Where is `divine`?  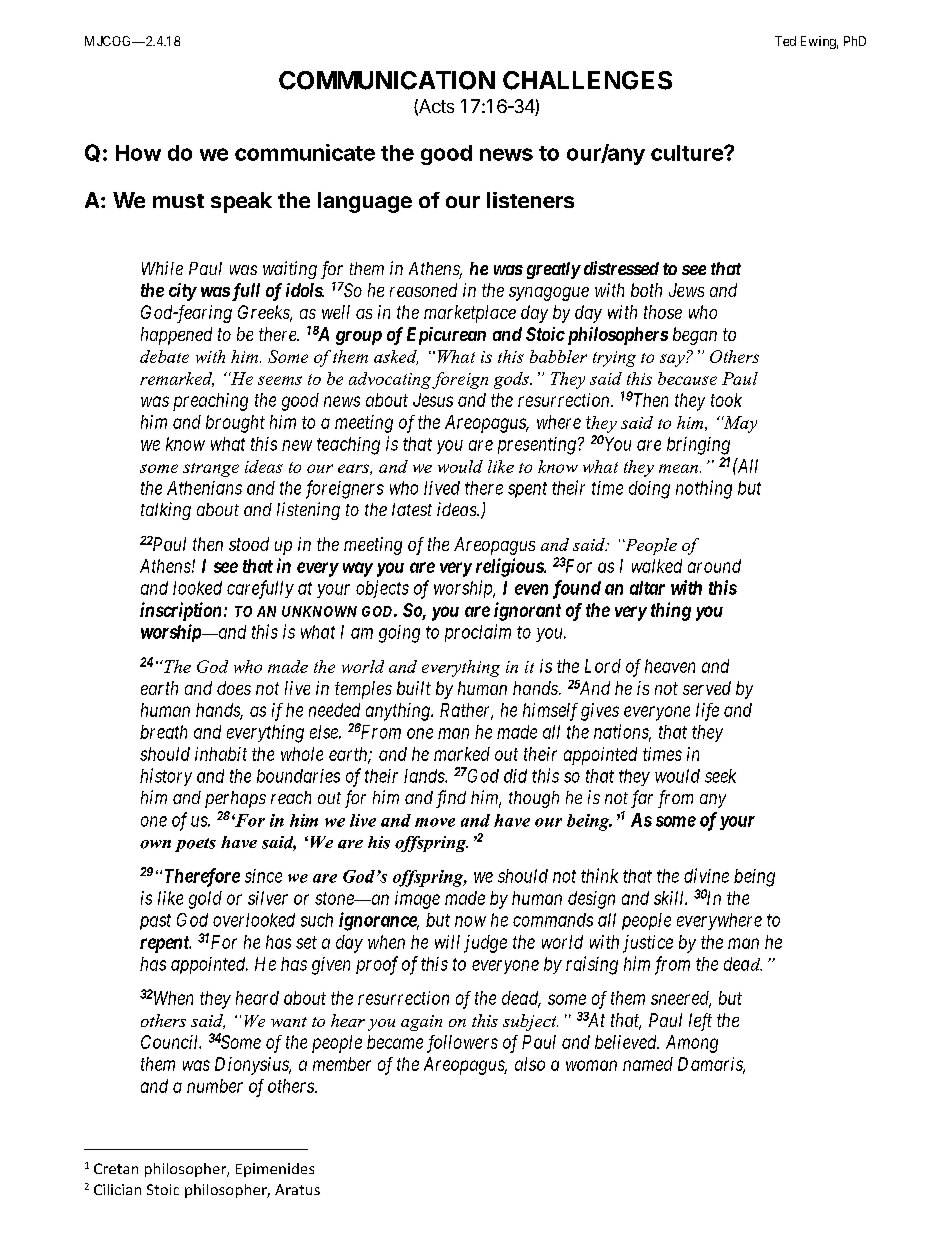 divine is located at coordinates (706, 875).
